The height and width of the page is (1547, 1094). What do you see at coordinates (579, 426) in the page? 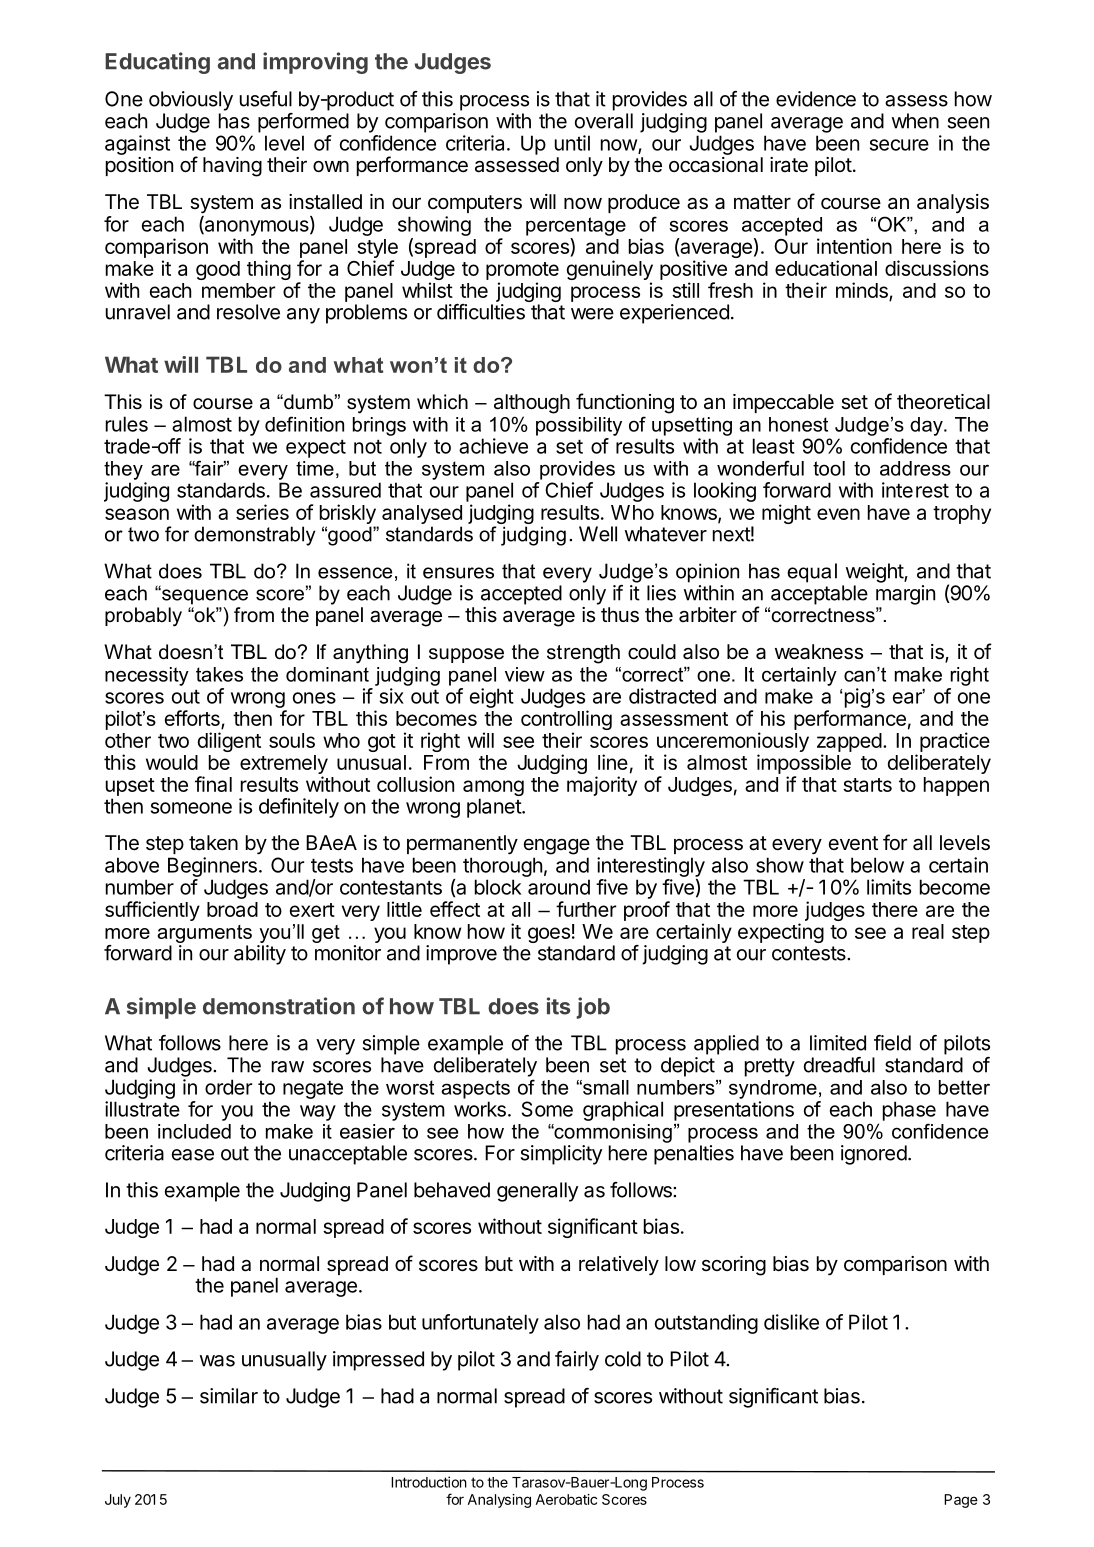
I see `possibility` at bounding box center [579, 426].
